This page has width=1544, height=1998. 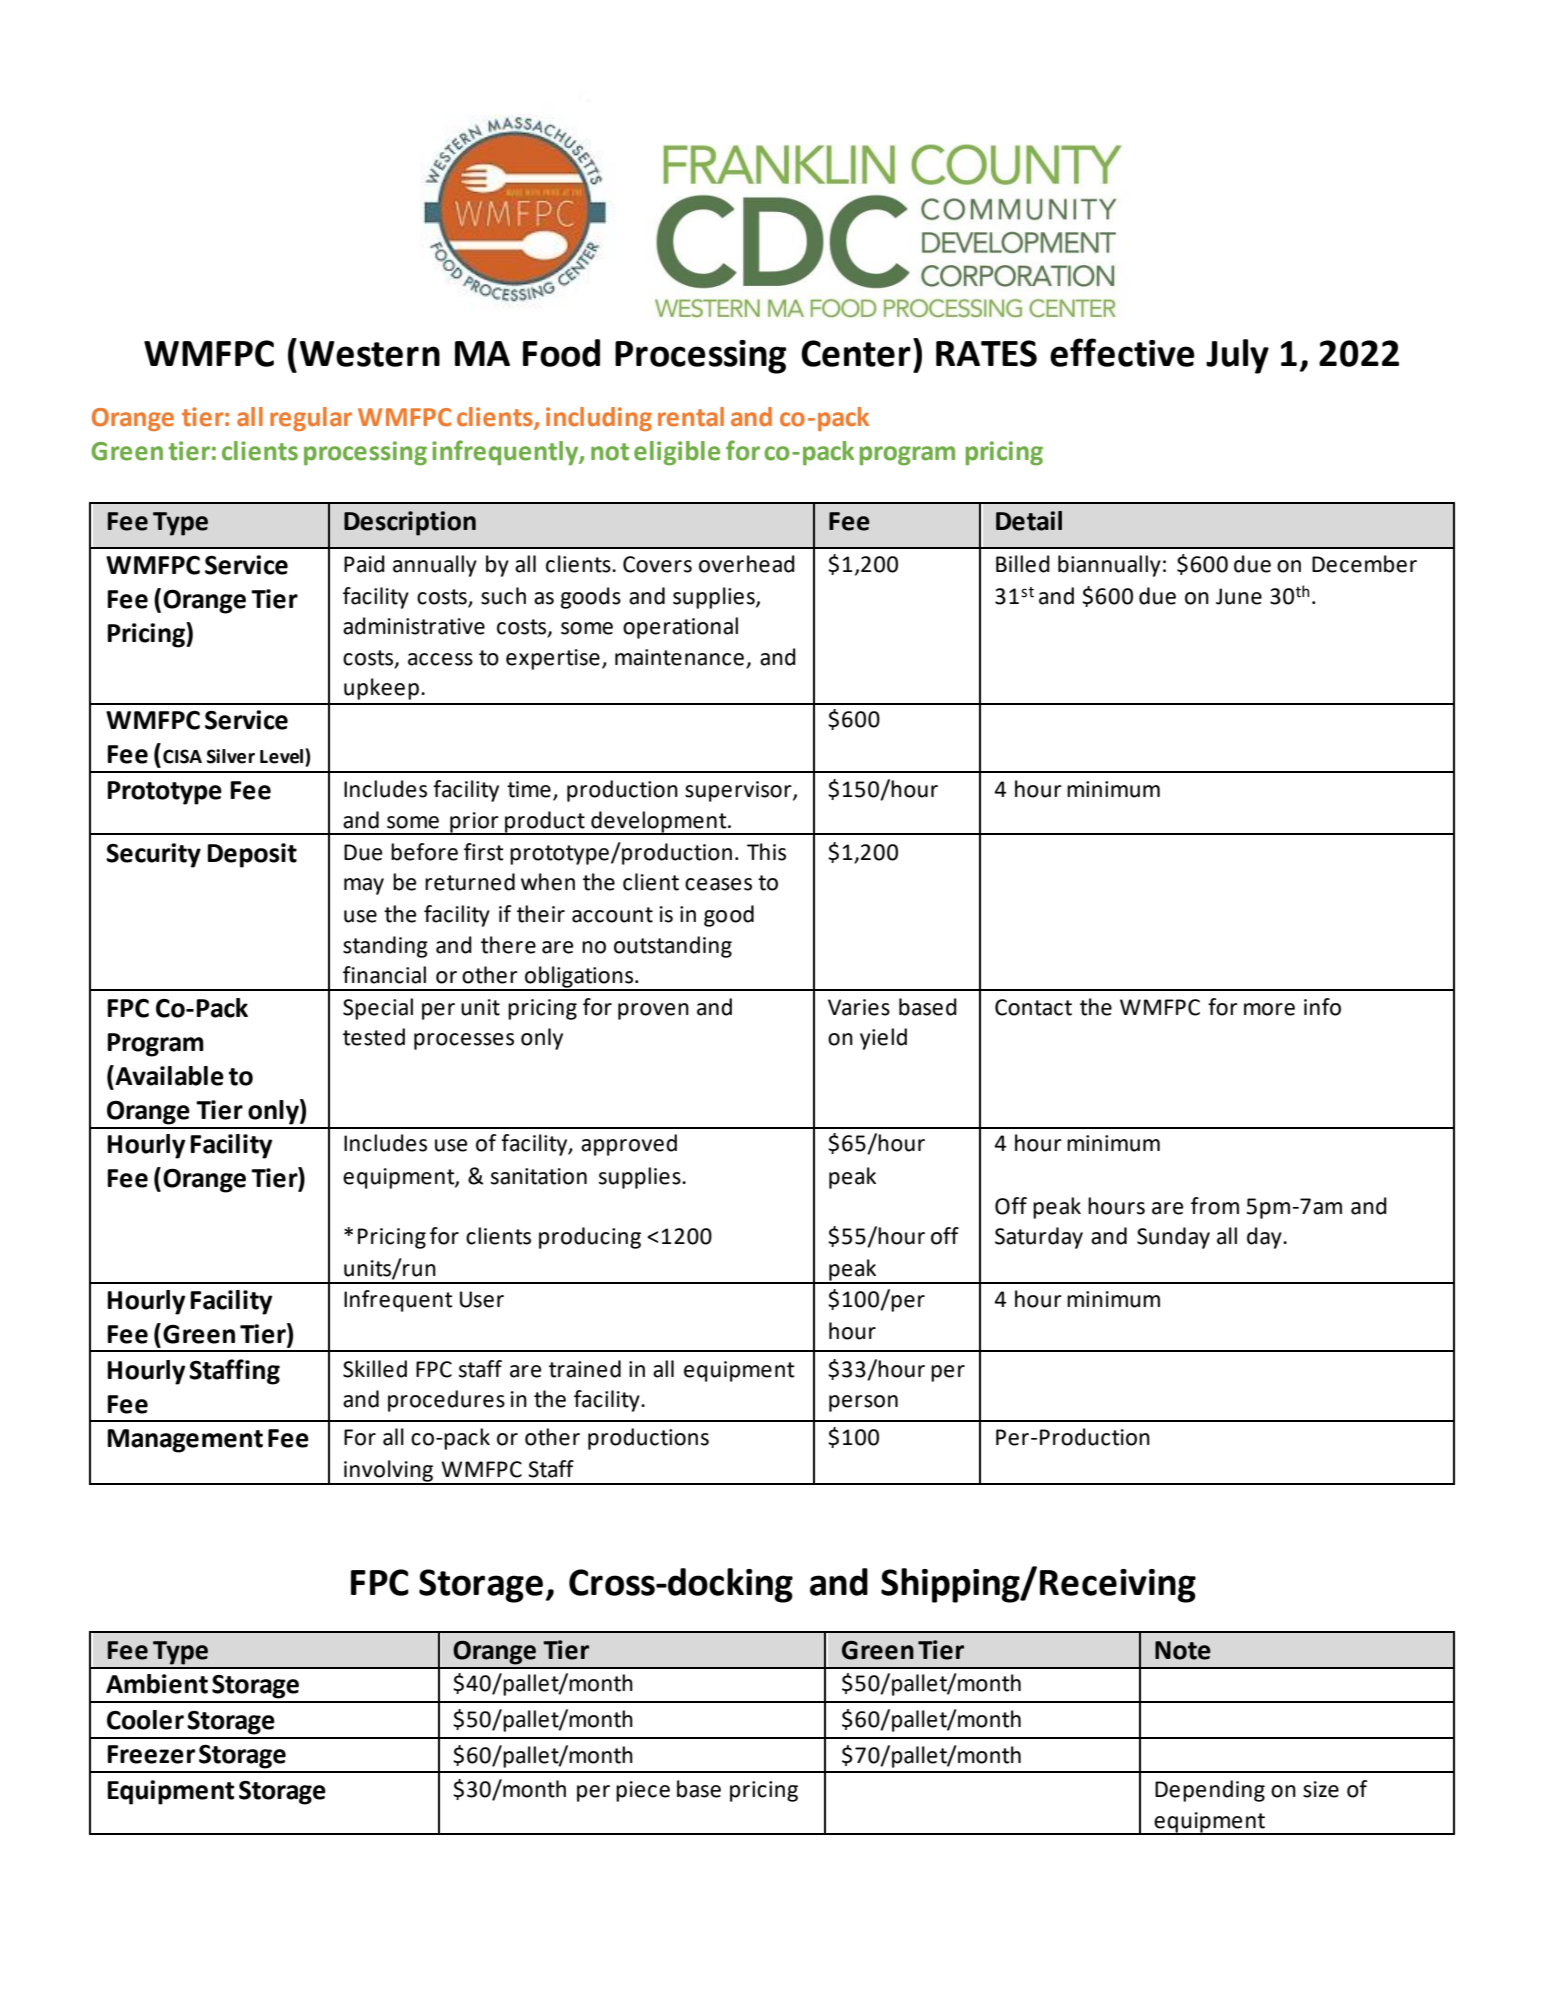 I want to click on User, so click(x=482, y=1299).
